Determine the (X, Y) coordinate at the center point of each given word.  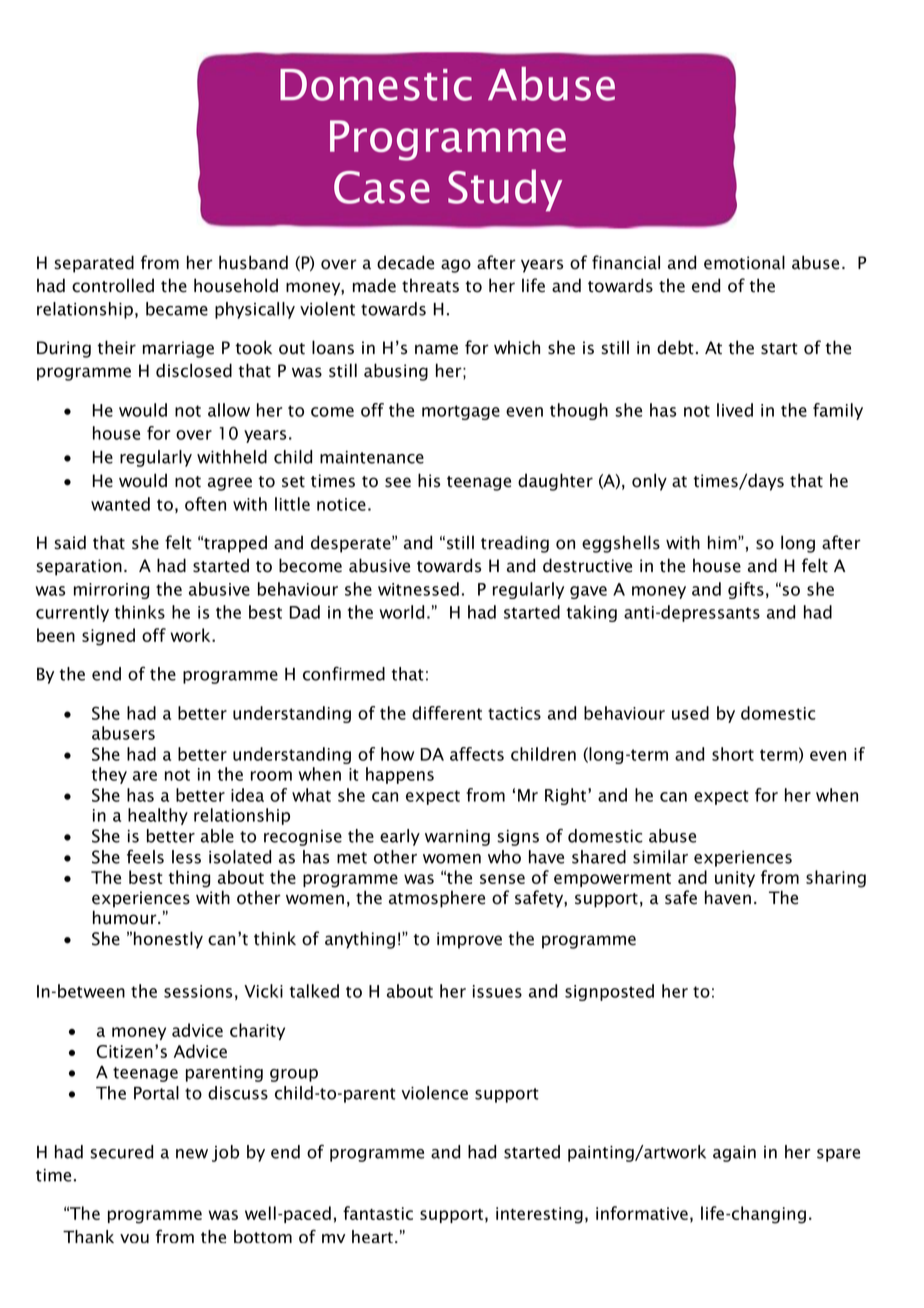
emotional (744, 262)
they (109, 775)
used (690, 713)
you (134, 1238)
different (447, 713)
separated (94, 264)
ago (456, 266)
